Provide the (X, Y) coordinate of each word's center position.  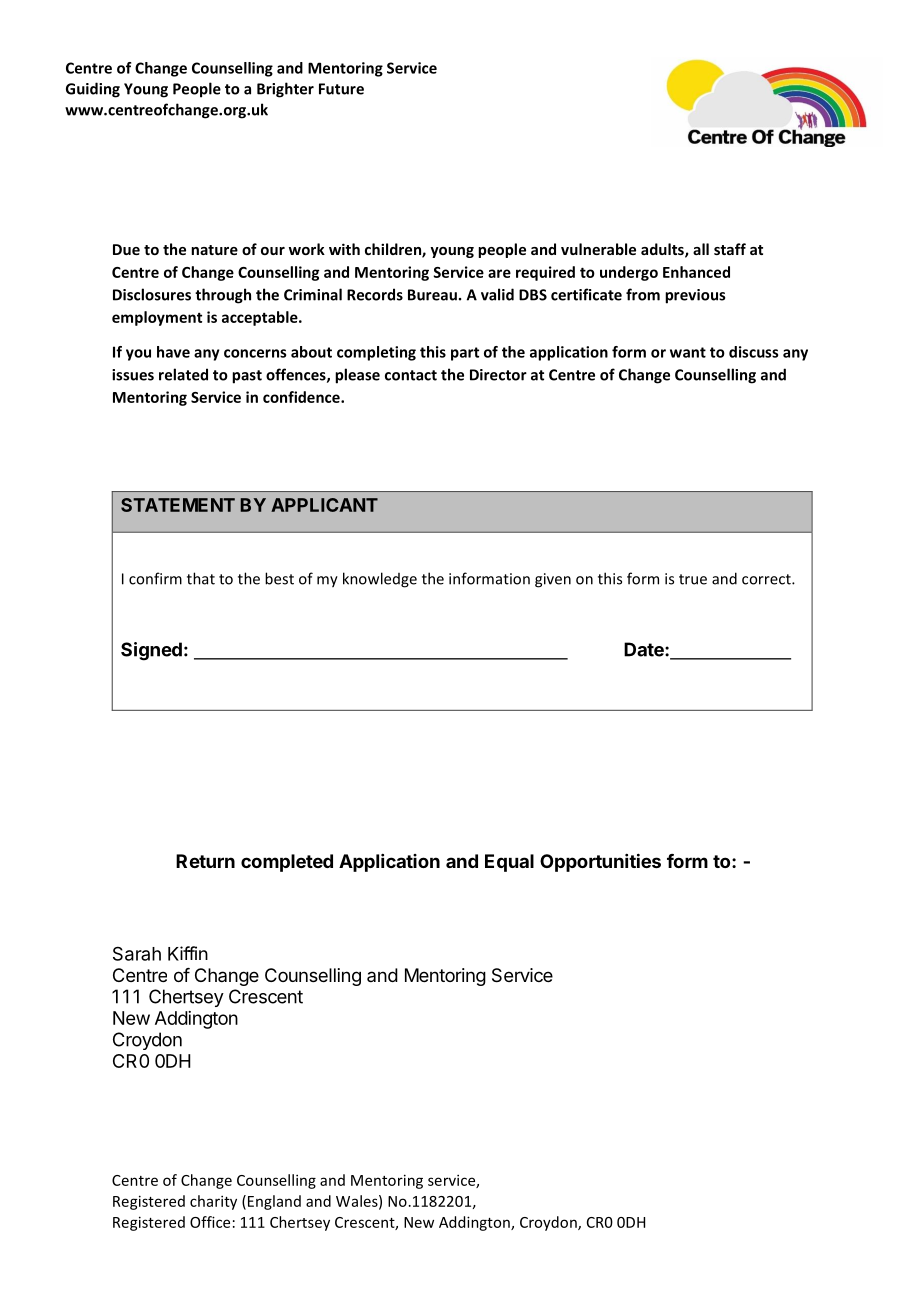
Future (341, 89)
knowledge (380, 580)
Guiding (93, 90)
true (693, 579)
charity (213, 1202)
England (274, 1202)
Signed (151, 651)
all (701, 249)
